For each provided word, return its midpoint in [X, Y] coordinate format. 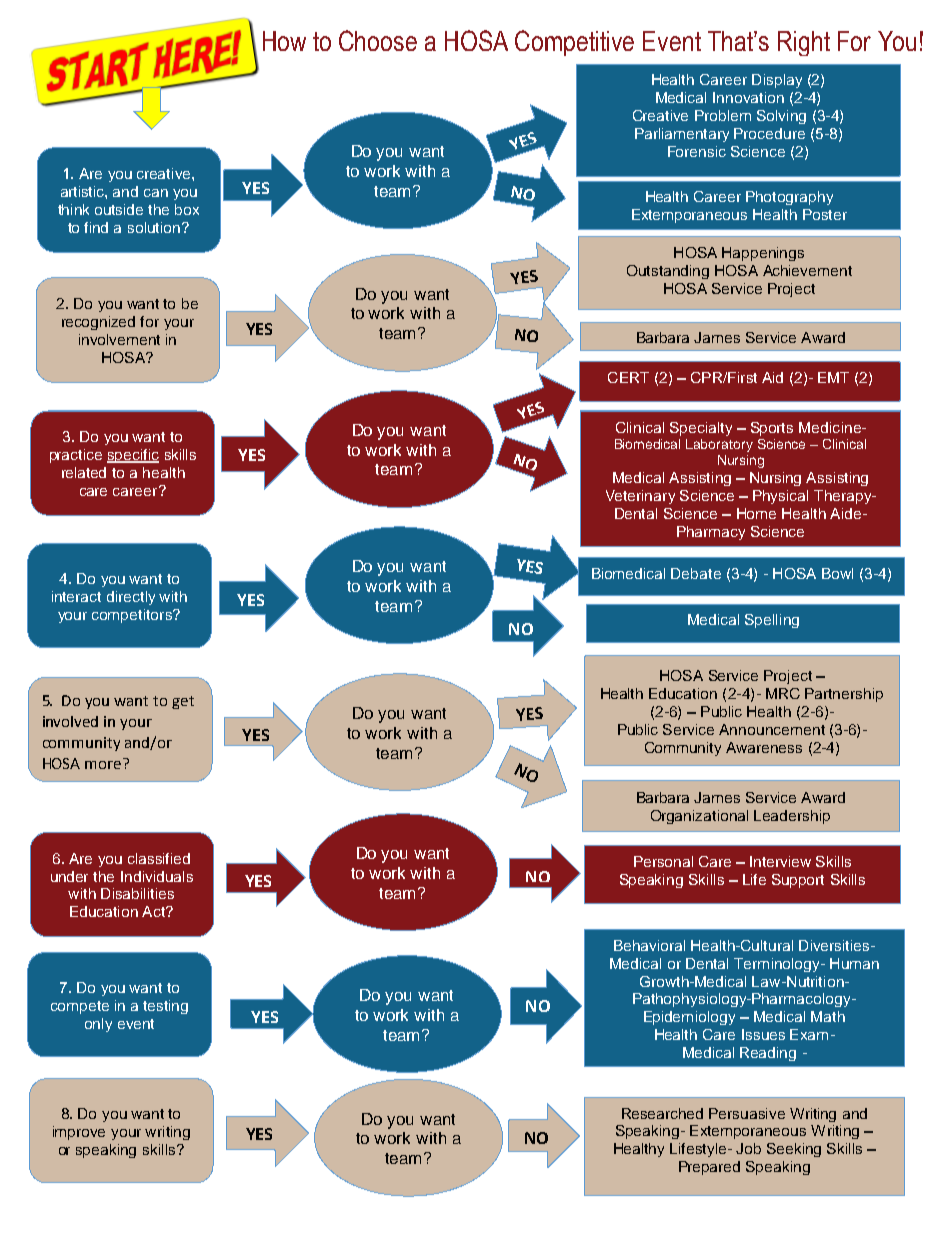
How [284, 41]
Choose [378, 40]
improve [79, 1133]
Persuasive [747, 1113]
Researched [662, 1113]
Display [777, 81]
